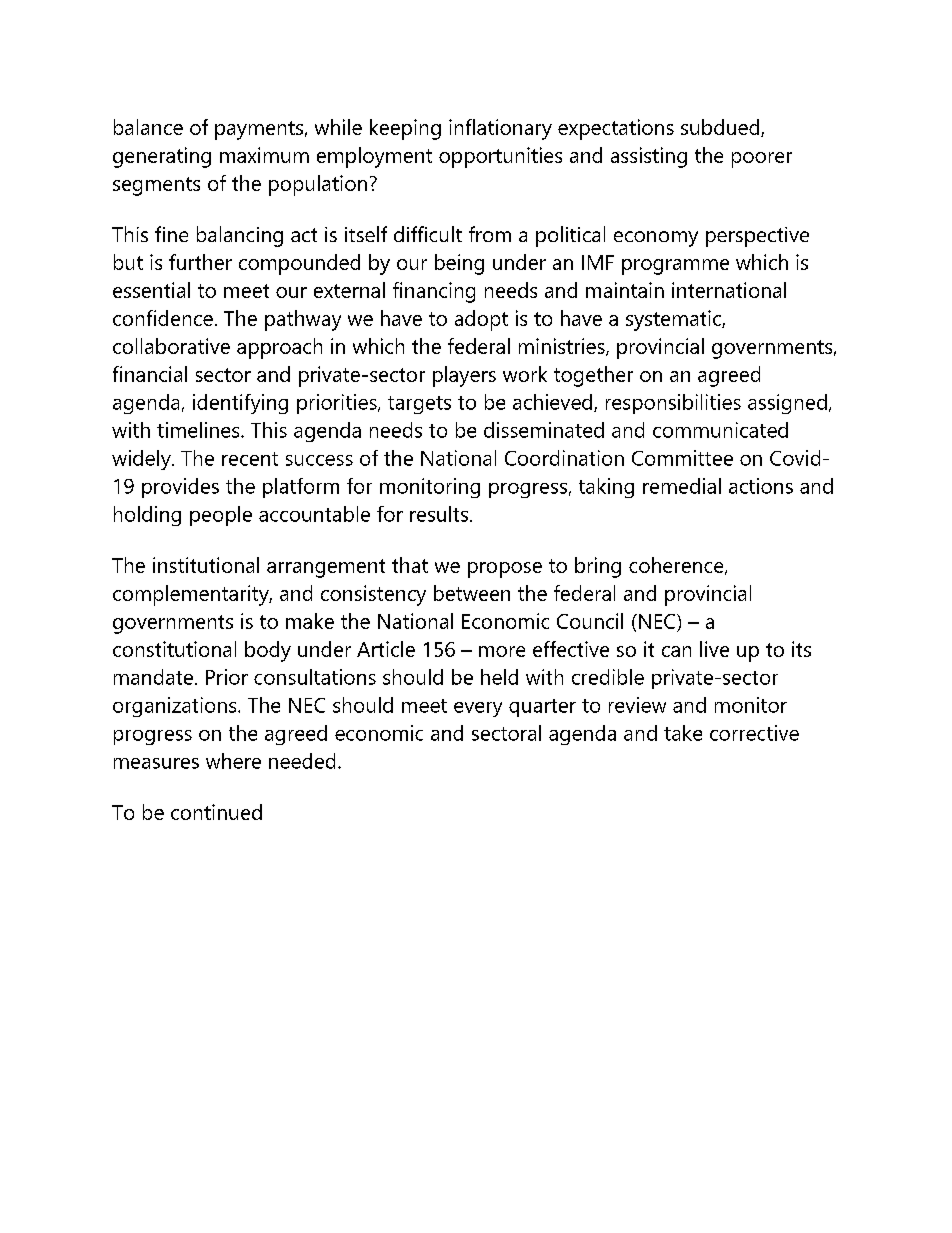 This screenshot has width=952, height=1233. What do you see at coordinates (721, 128) in the screenshot?
I see `subdued` at bounding box center [721, 128].
